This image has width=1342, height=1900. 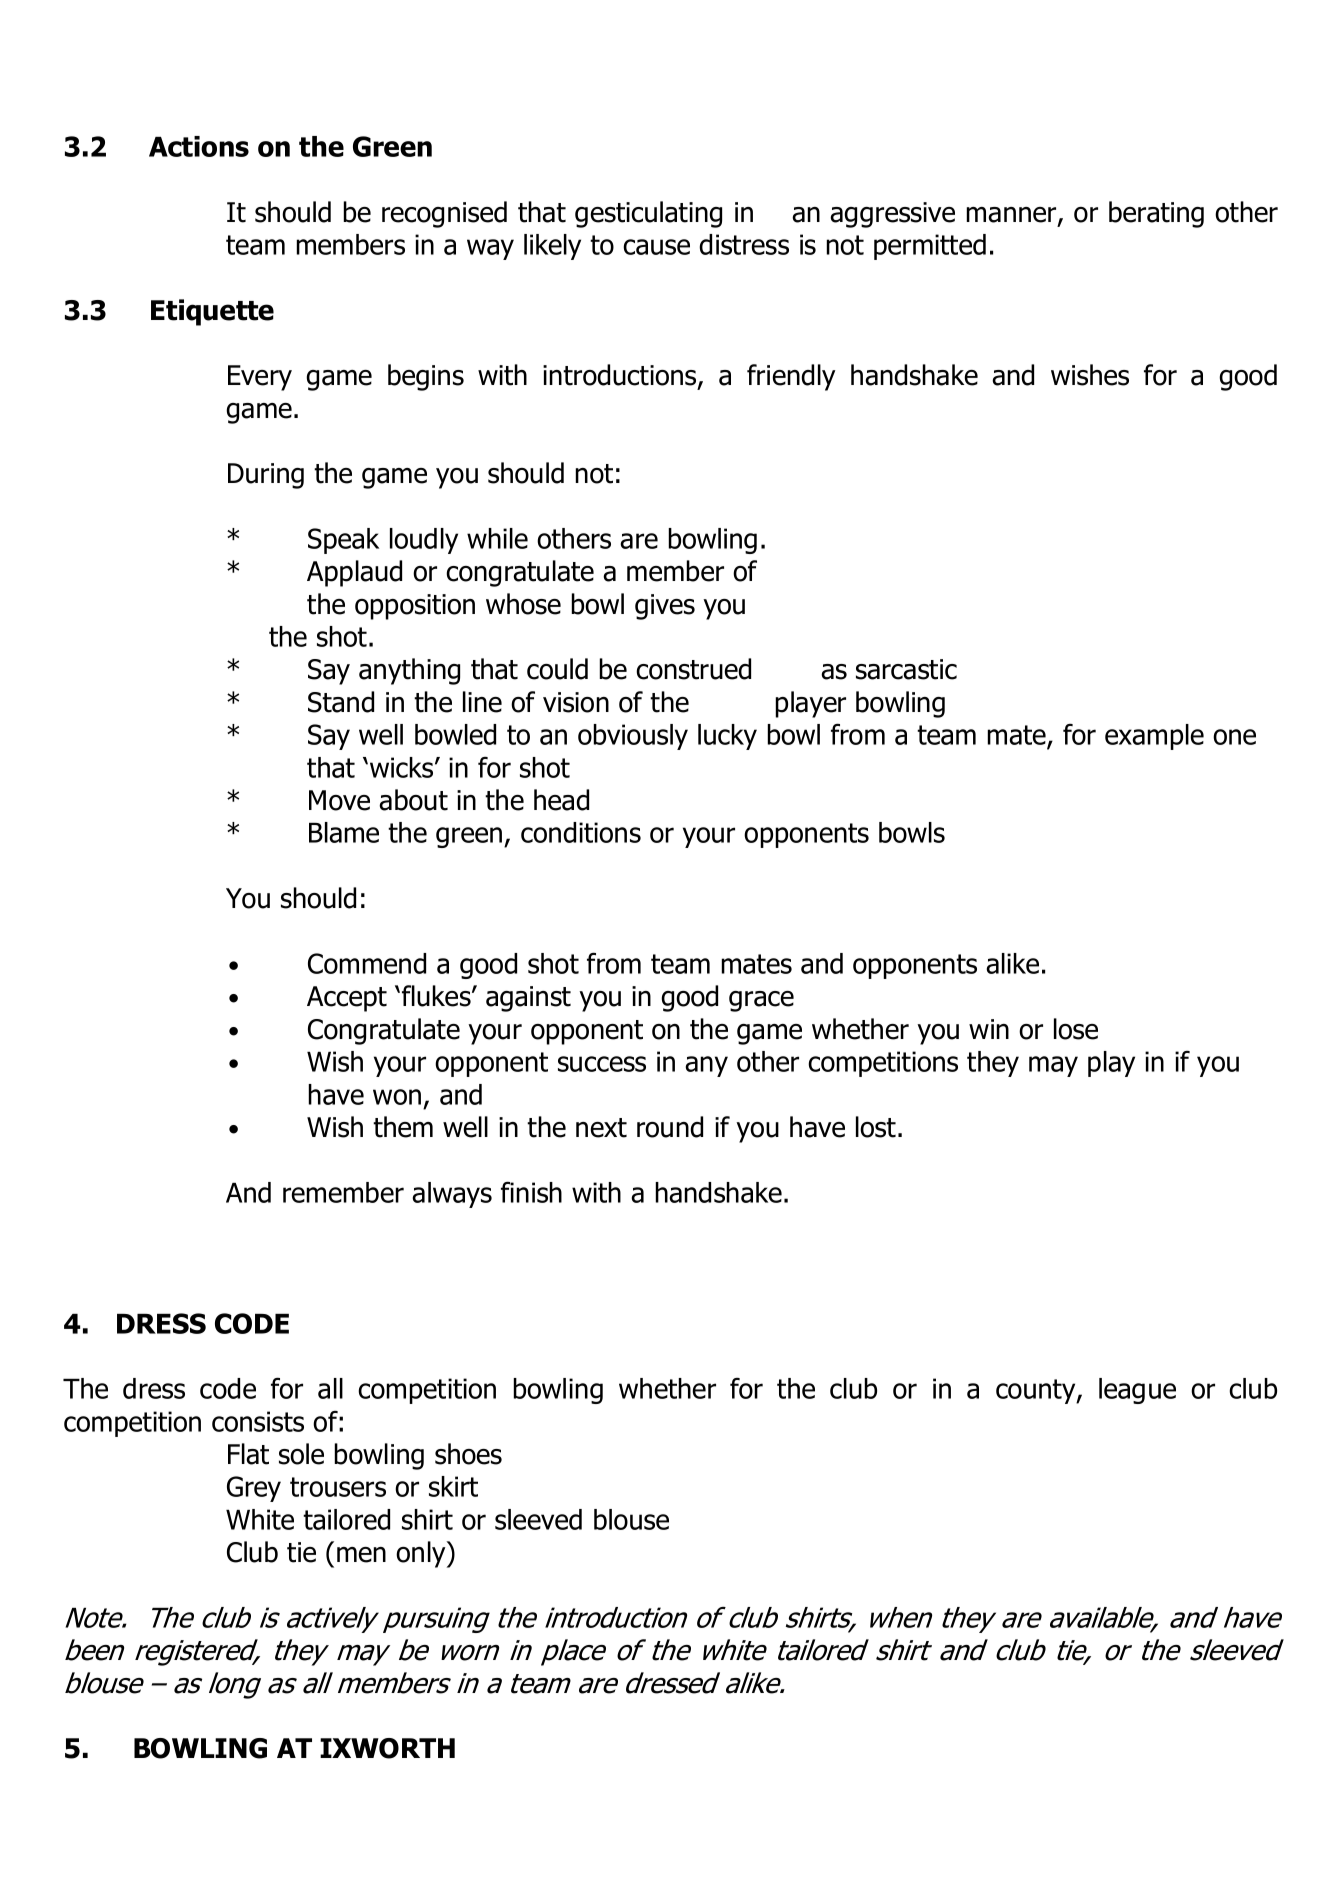 I want to click on Applaud, so click(x=354, y=573).
